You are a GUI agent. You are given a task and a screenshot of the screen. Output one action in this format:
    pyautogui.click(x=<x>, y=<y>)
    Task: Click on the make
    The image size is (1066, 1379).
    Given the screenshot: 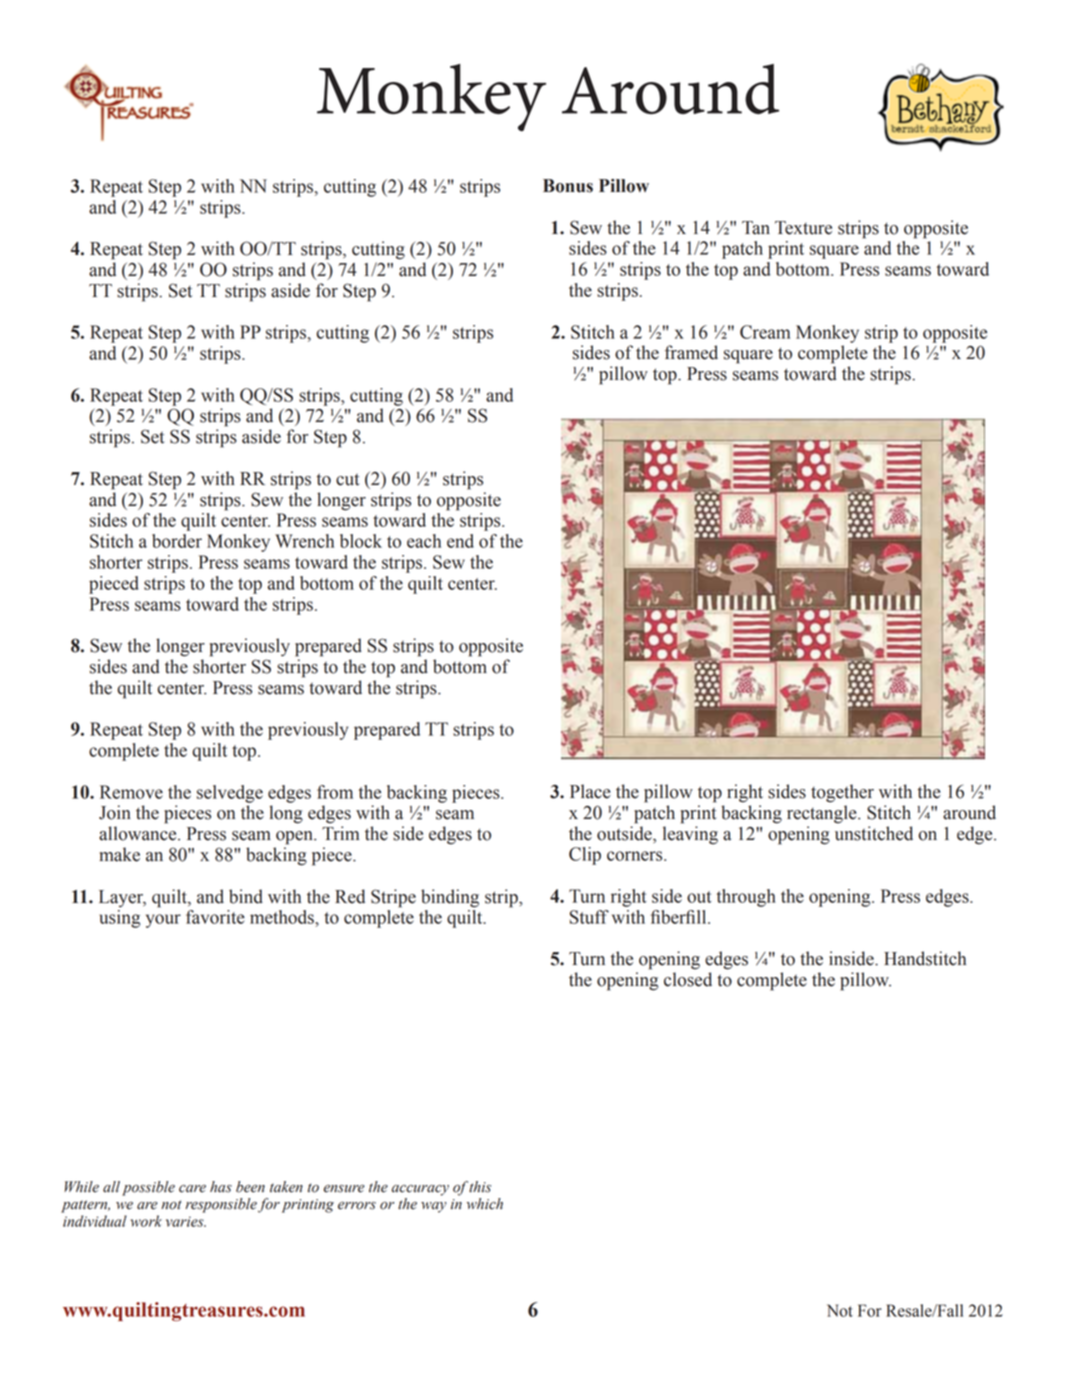 What is the action you would take?
    pyautogui.click(x=120, y=854)
